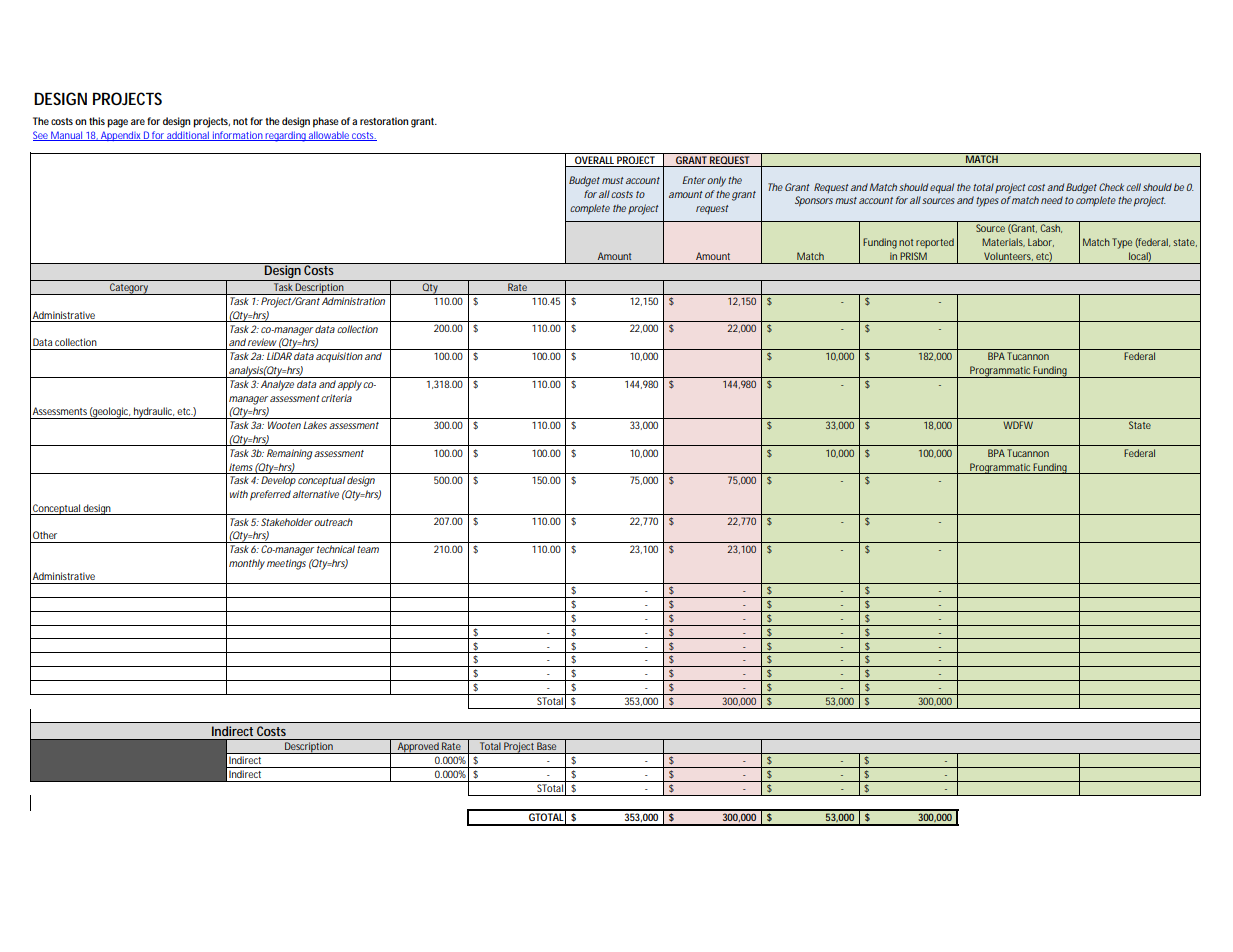  What do you see at coordinates (188, 136) in the screenshot?
I see `additional` at bounding box center [188, 136].
